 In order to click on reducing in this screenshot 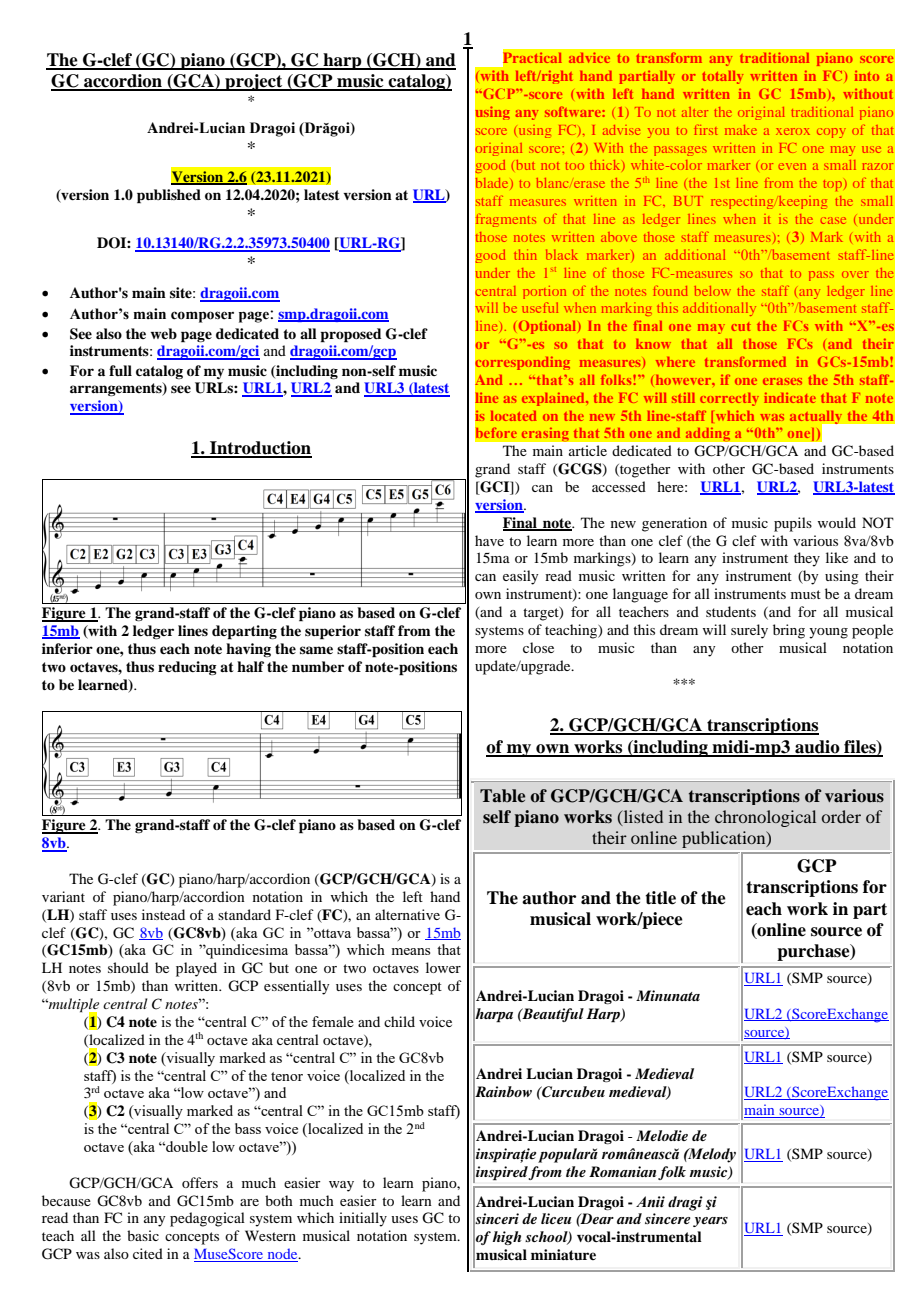, I will do `click(187, 668)`.
